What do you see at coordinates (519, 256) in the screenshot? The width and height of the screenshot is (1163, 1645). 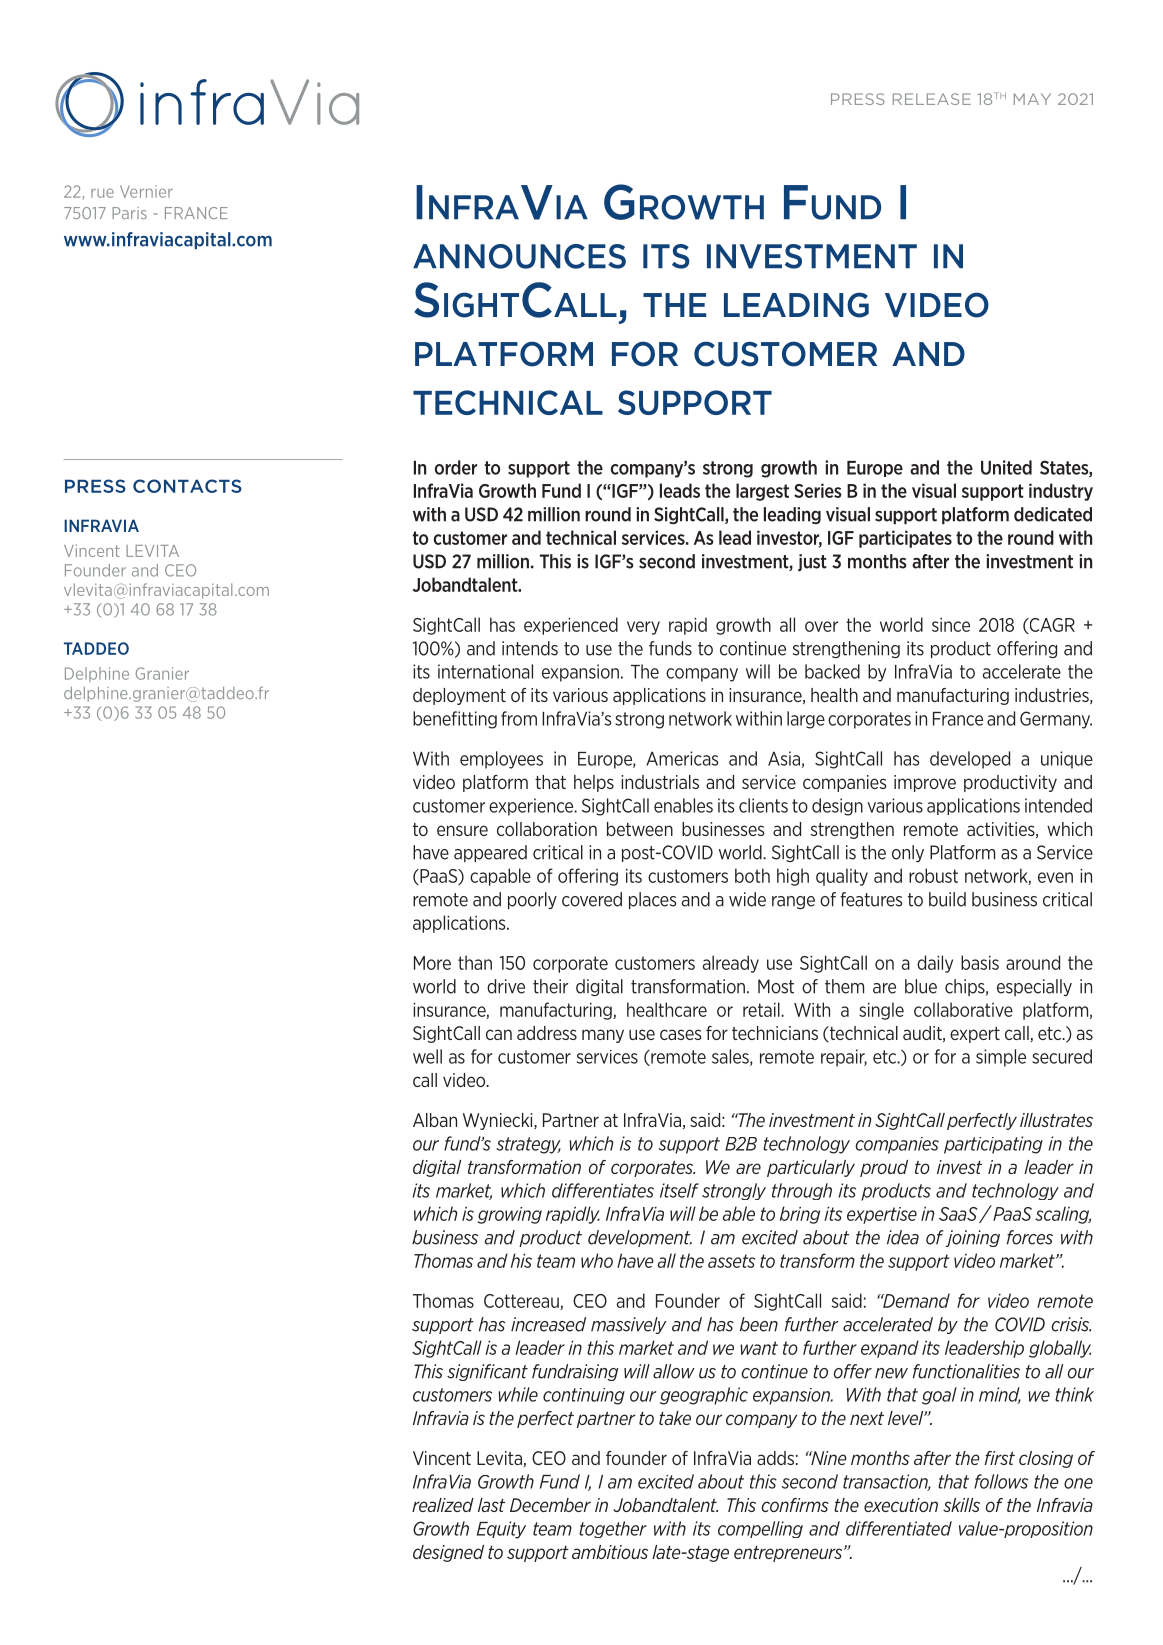 I see `announces` at bounding box center [519, 256].
